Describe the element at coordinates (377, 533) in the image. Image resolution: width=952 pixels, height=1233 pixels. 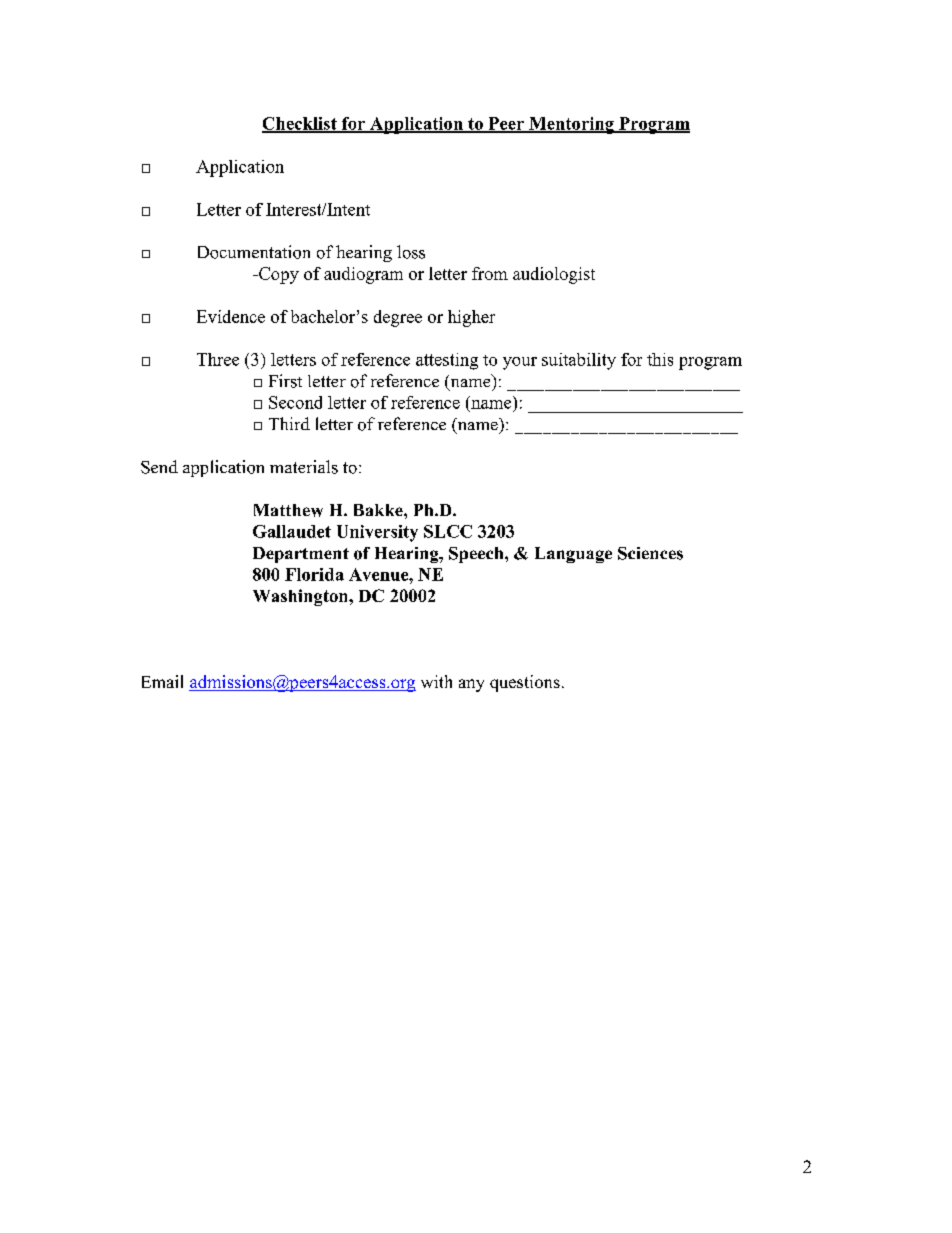
I see `University` at that location.
